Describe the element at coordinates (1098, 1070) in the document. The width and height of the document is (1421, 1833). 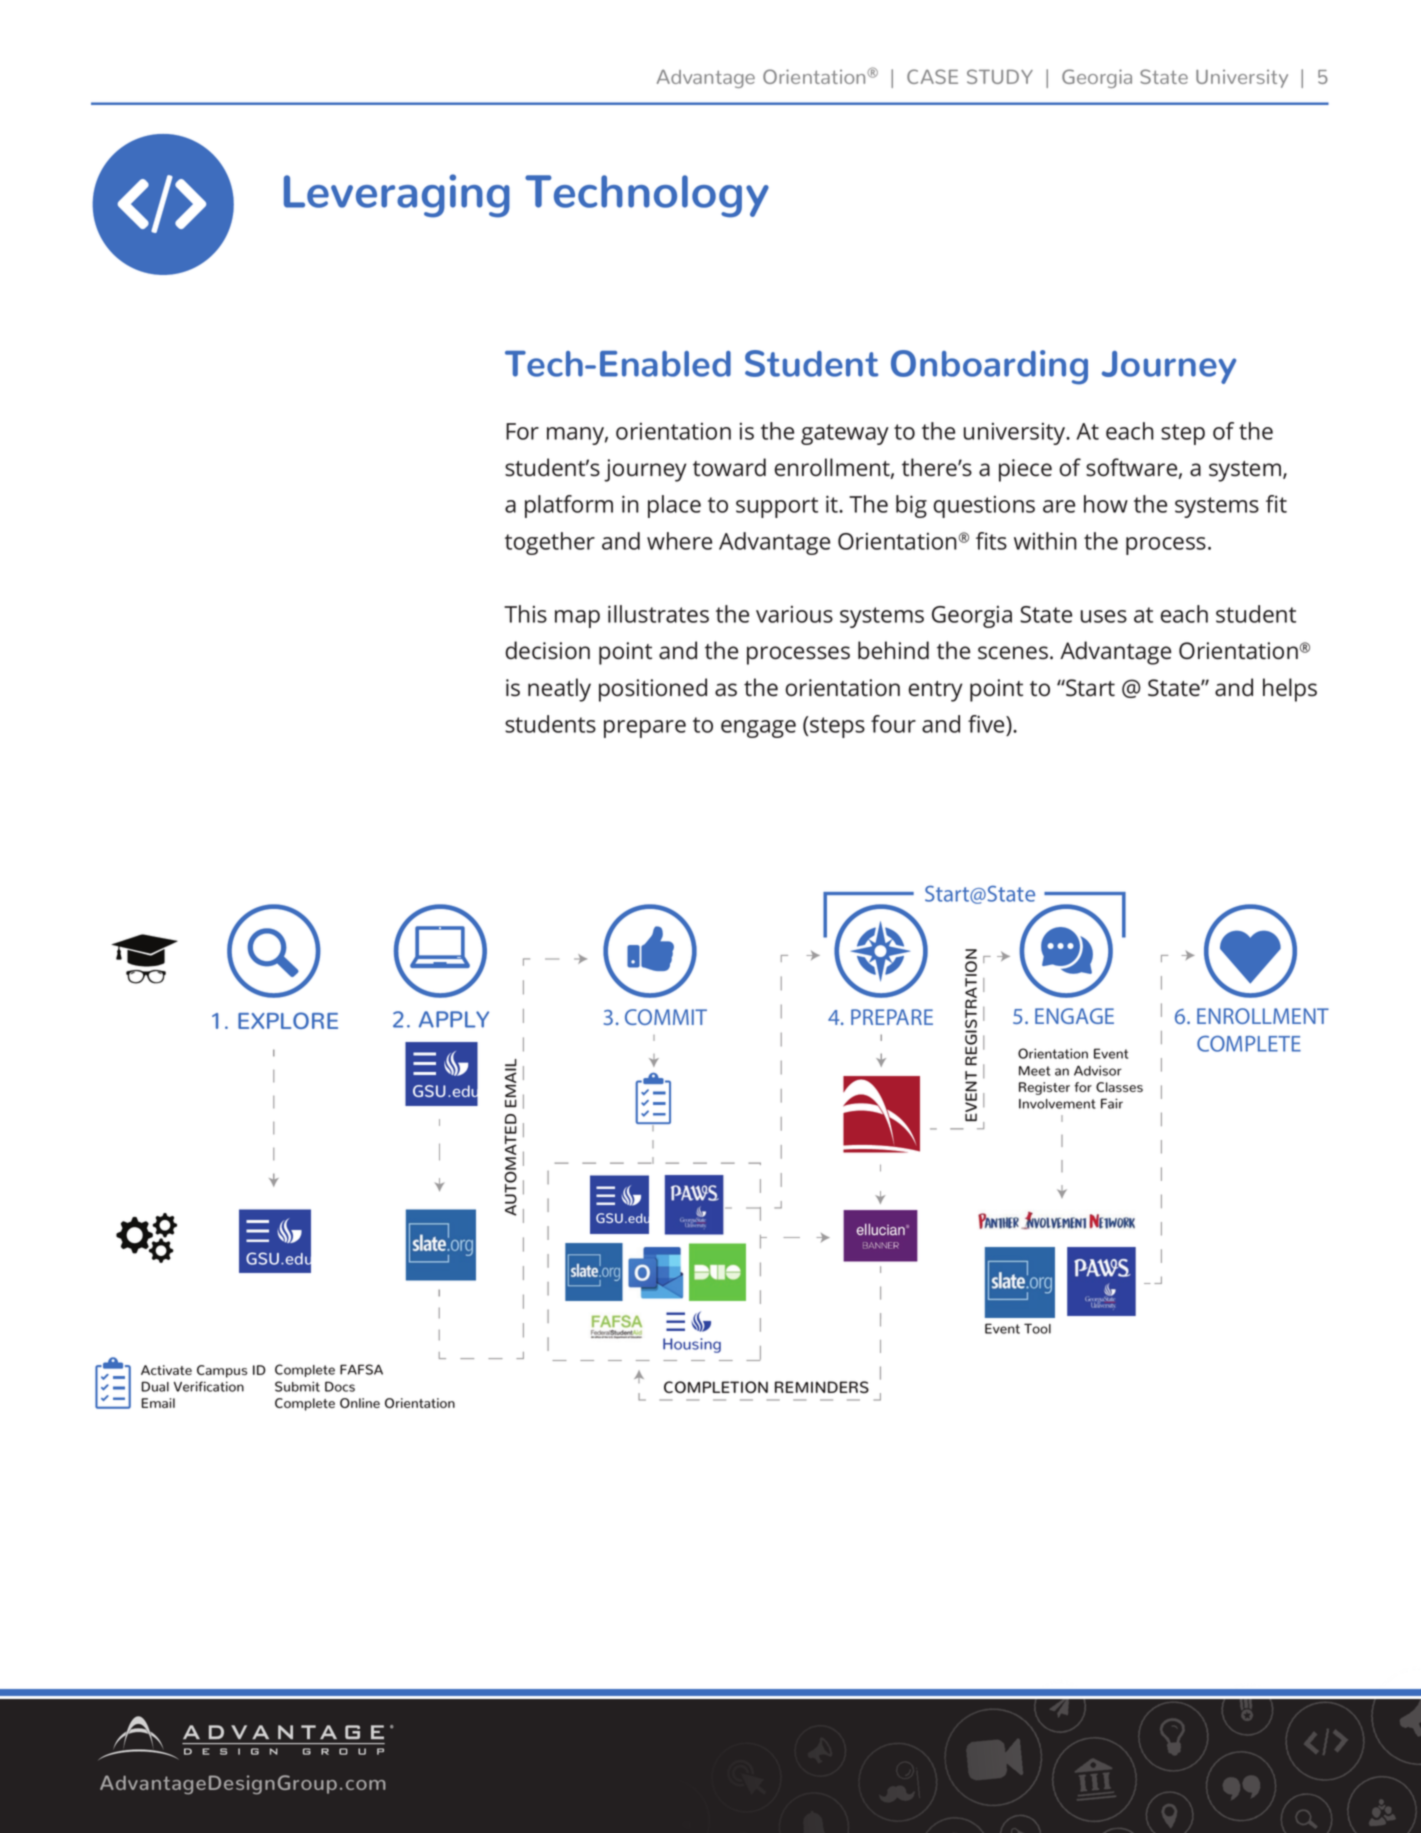
I see `Advisor` at that location.
